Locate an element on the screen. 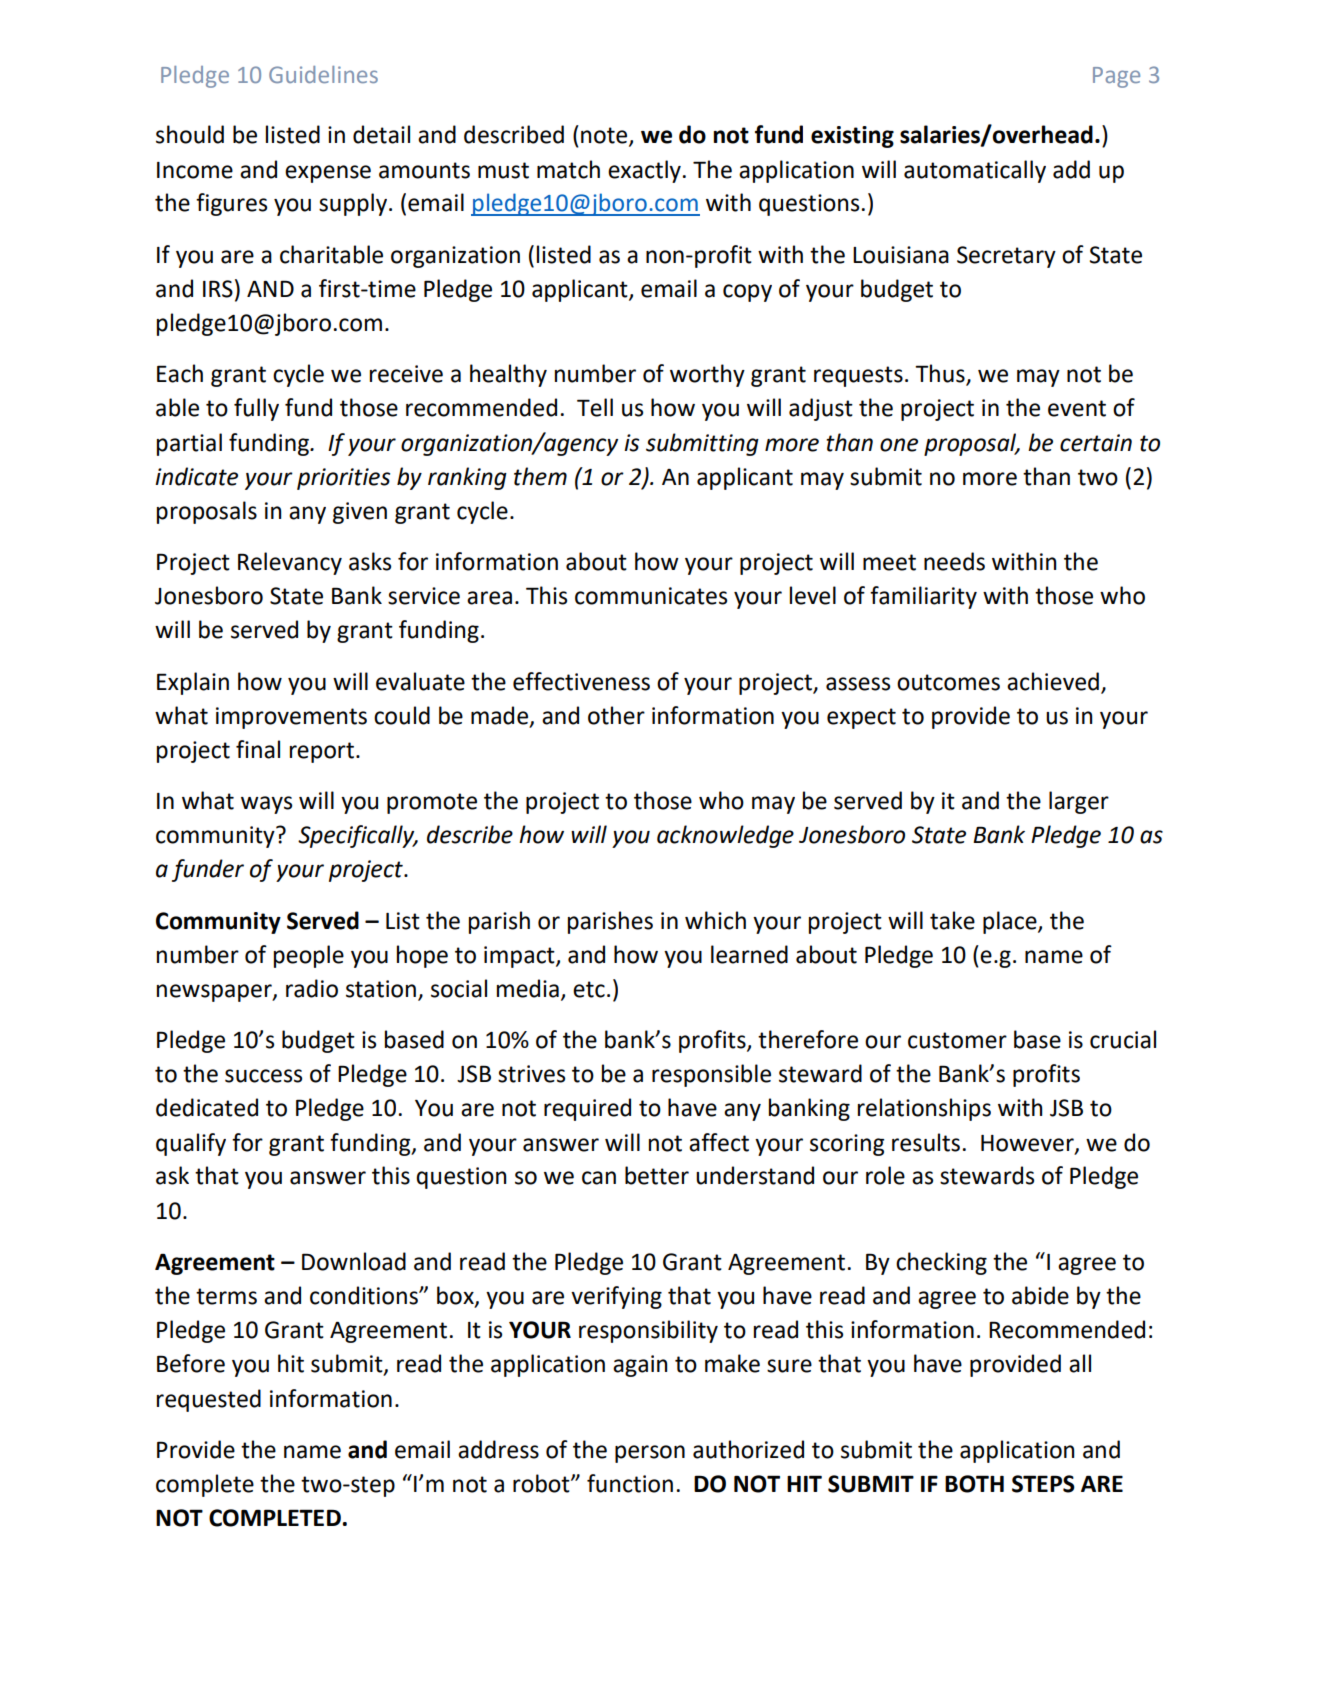  BOTH is located at coordinates (974, 1484).
